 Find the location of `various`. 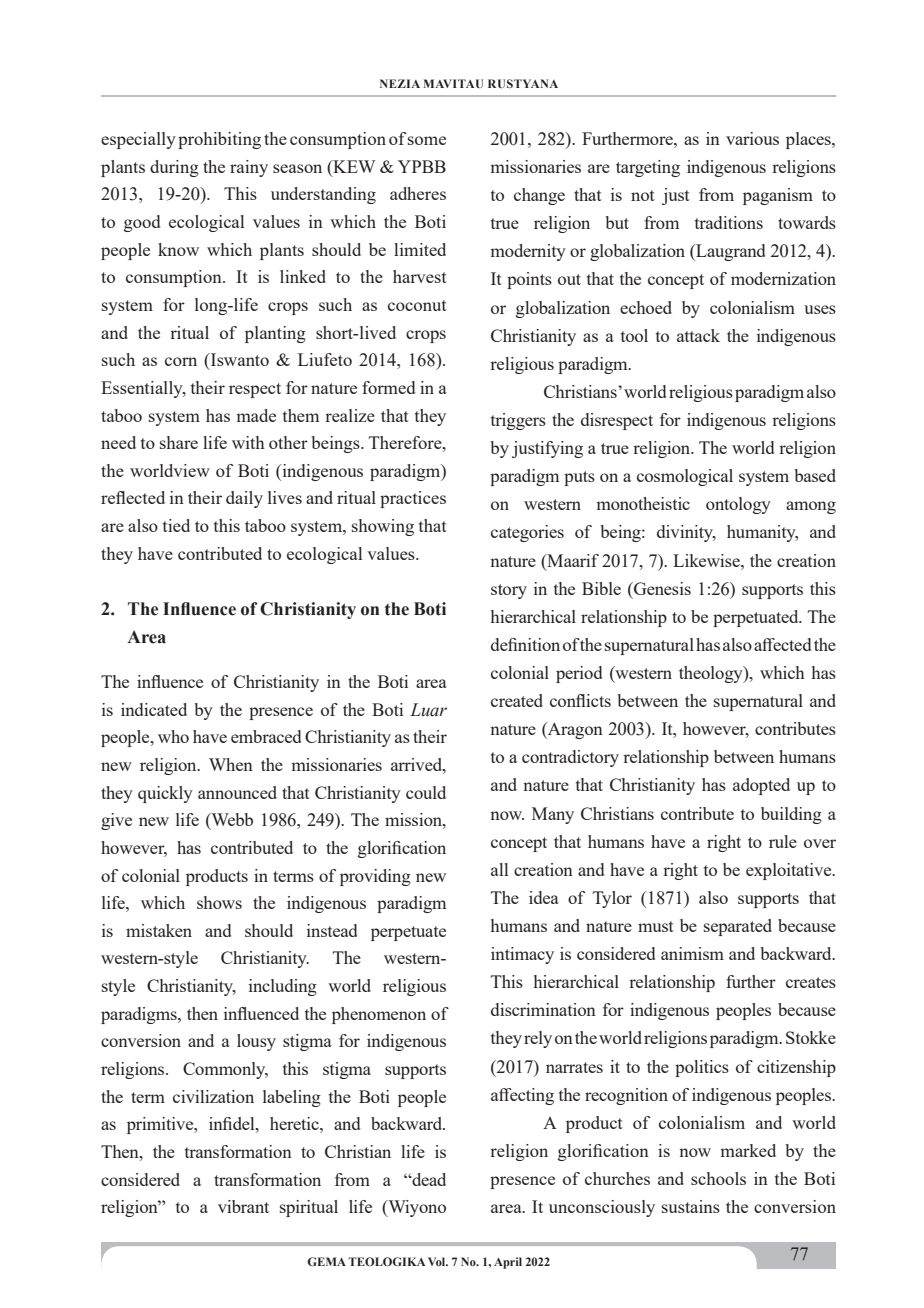

various is located at coordinates (752, 138).
